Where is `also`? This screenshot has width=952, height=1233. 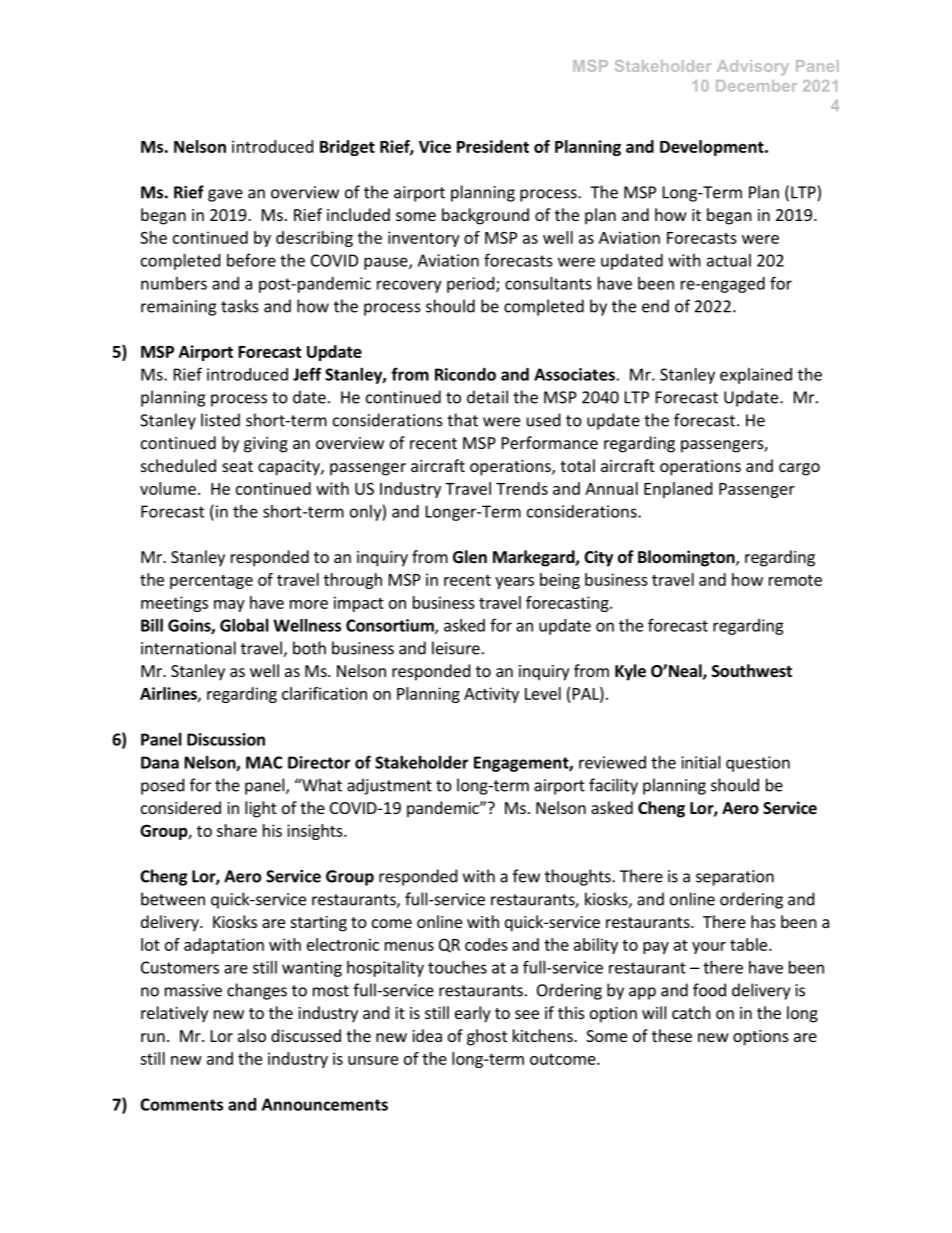
also is located at coordinates (252, 1035).
